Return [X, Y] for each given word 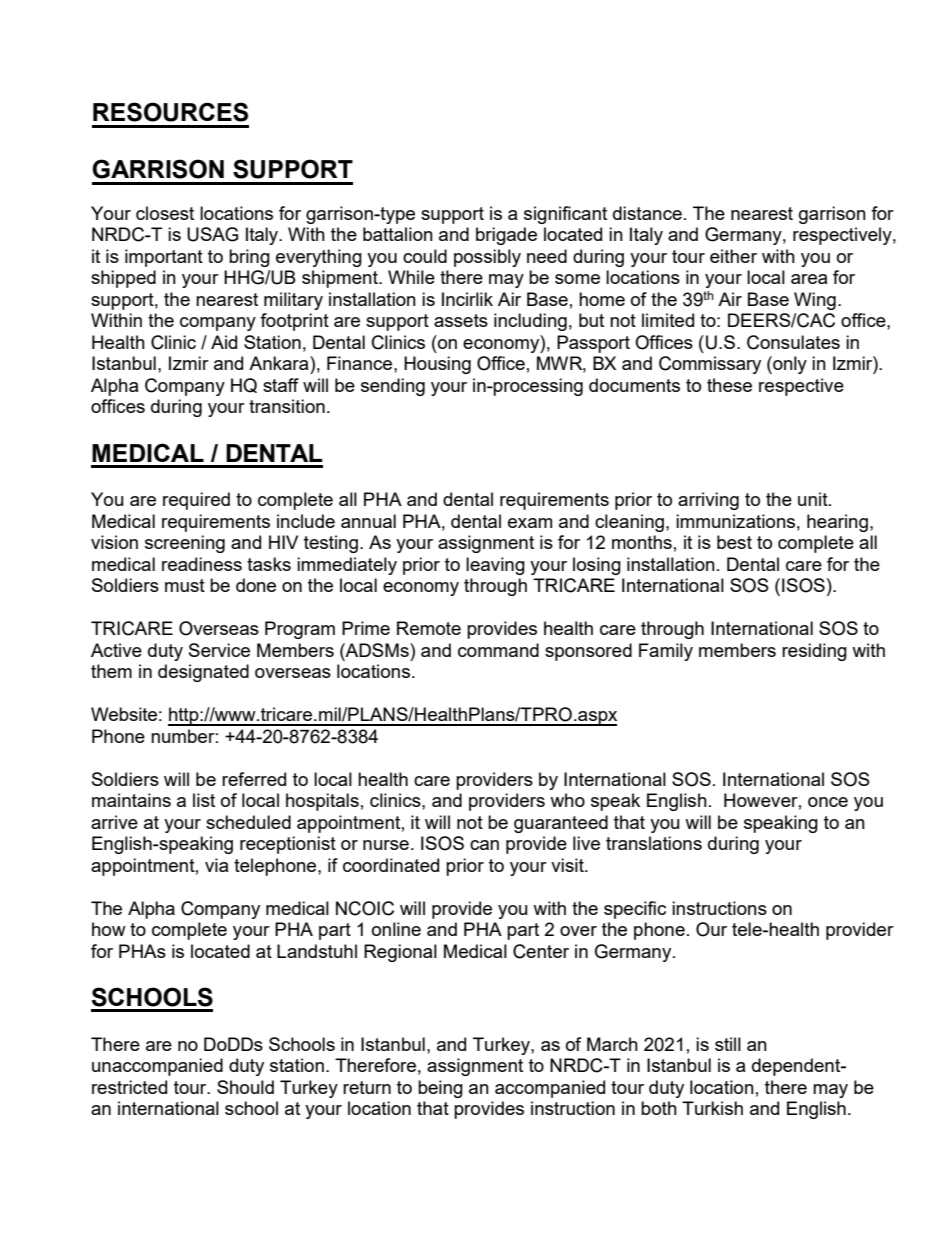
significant [565, 215]
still [728, 1044]
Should [245, 1087]
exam [530, 523]
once [828, 802]
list [204, 800]
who [567, 800]
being [440, 1089]
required [196, 501]
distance [647, 213]
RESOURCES [170, 112]
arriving [708, 501]
